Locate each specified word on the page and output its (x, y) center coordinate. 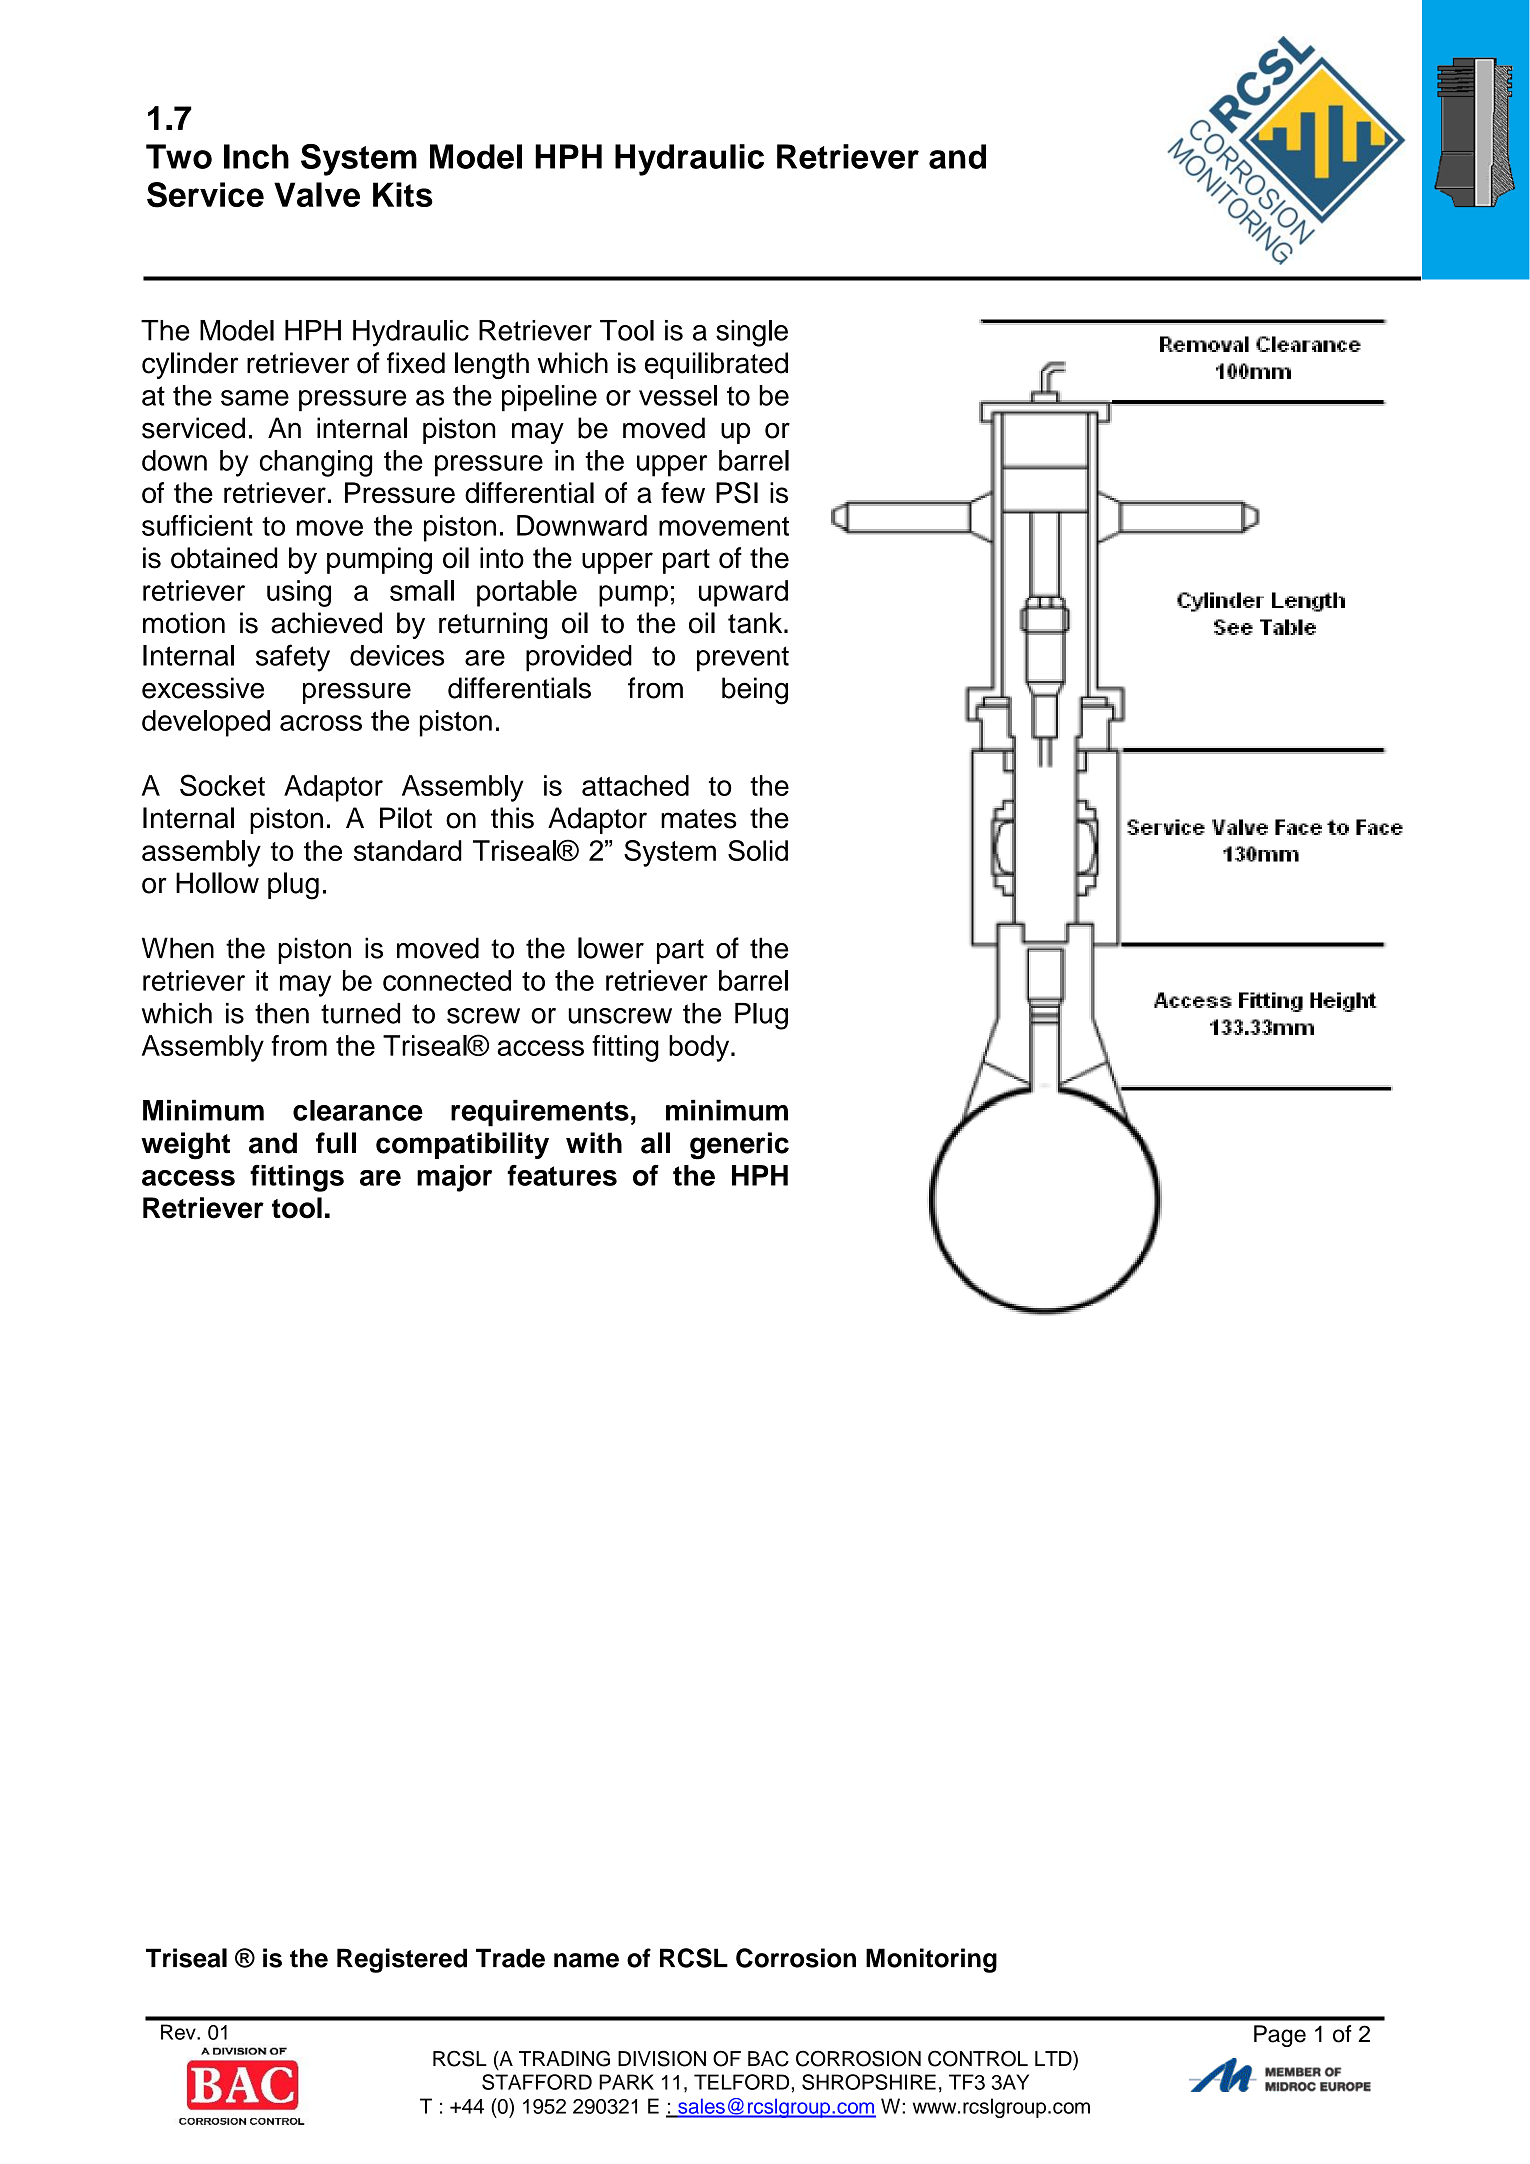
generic (739, 1146)
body (700, 1048)
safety (293, 658)
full (336, 1143)
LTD (1054, 2058)
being (755, 691)
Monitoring (931, 1960)
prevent (743, 659)
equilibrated (716, 365)
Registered (402, 1960)
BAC (768, 2058)
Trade (510, 1958)
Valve (317, 194)
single (752, 333)
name (586, 1960)
